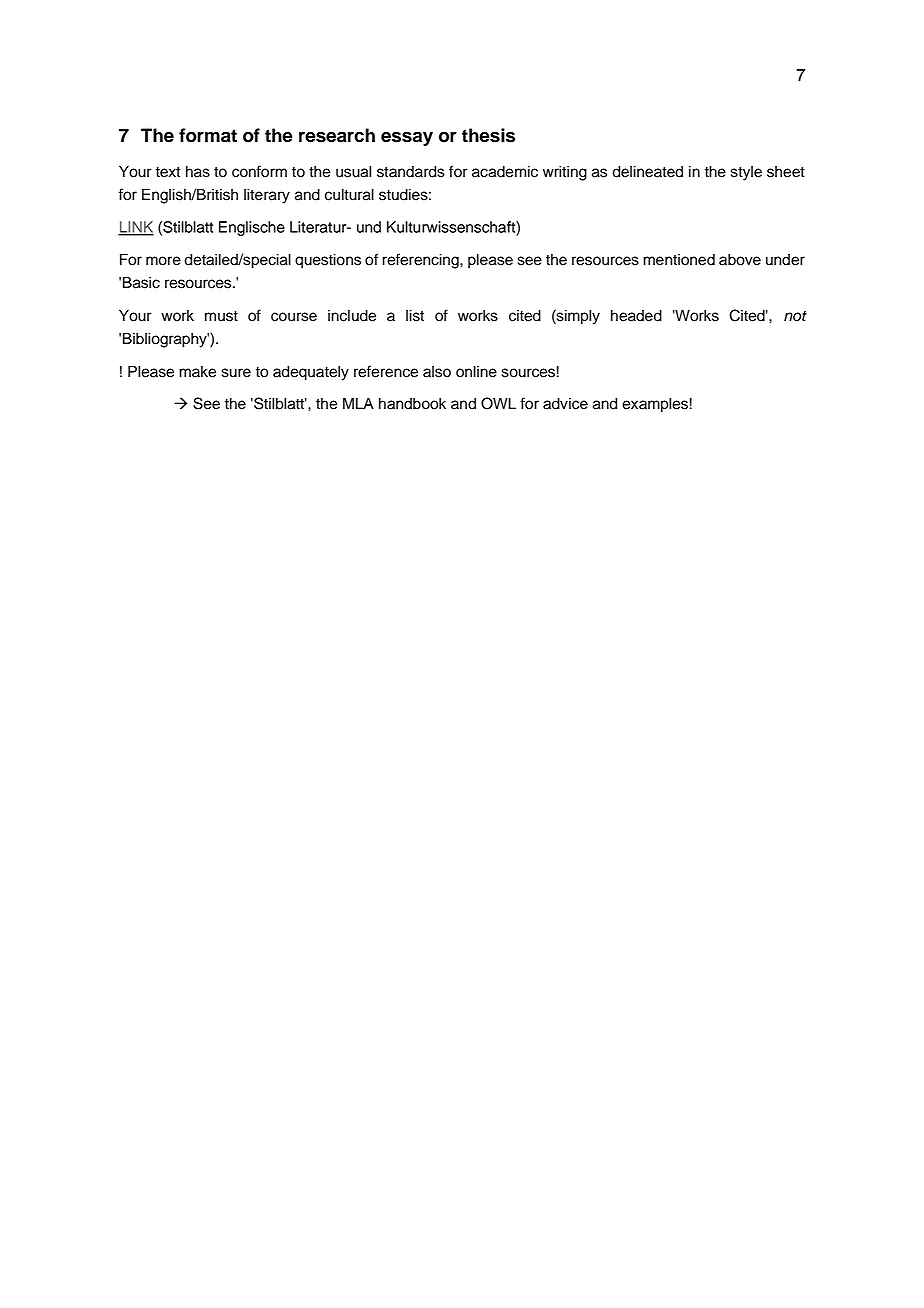 This page has height=1308, width=924. I want to click on headed, so click(636, 315).
